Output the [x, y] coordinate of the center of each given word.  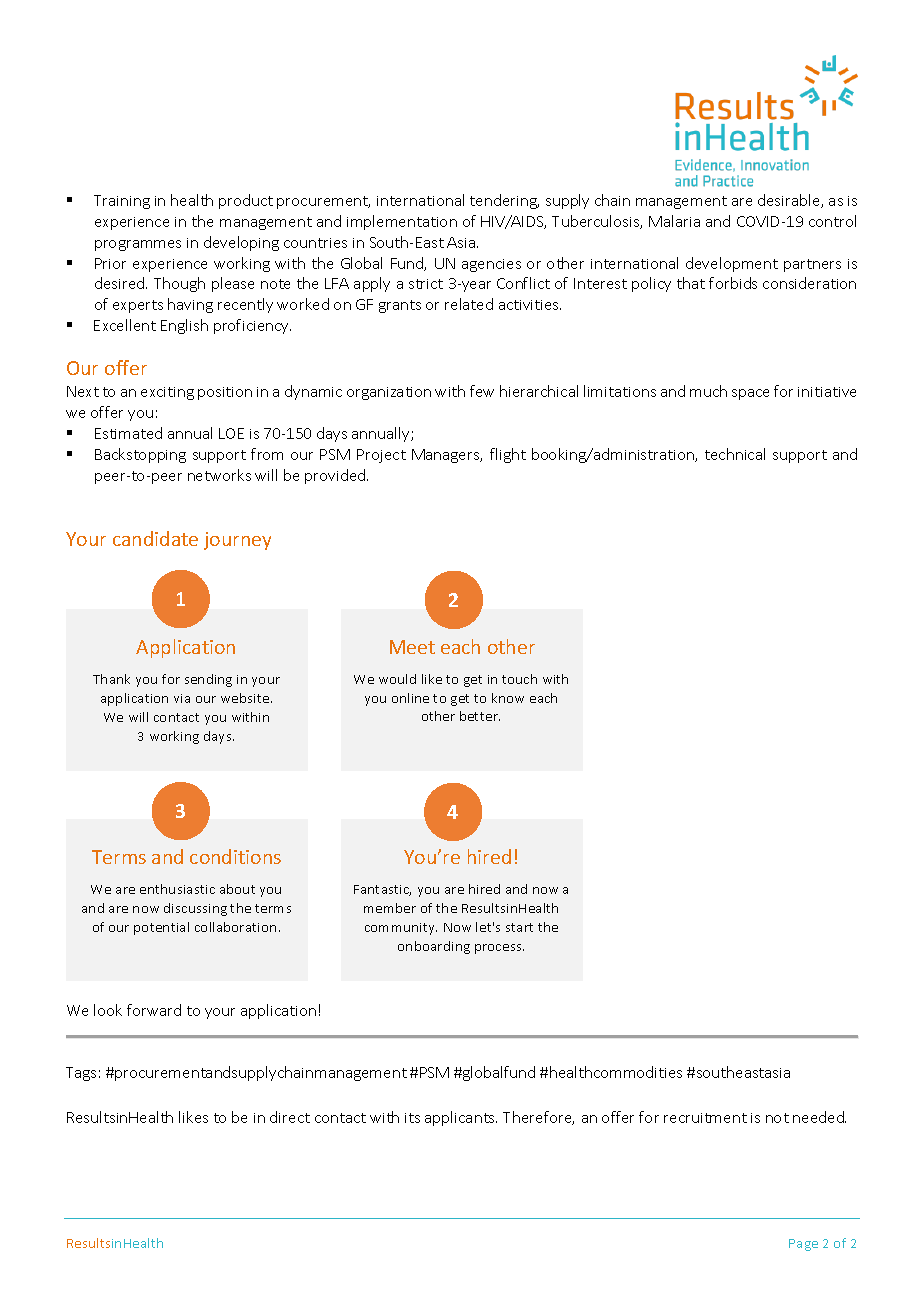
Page [803, 1245]
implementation [402, 222]
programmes [138, 245]
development [732, 264]
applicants [461, 1118]
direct [290, 1117]
